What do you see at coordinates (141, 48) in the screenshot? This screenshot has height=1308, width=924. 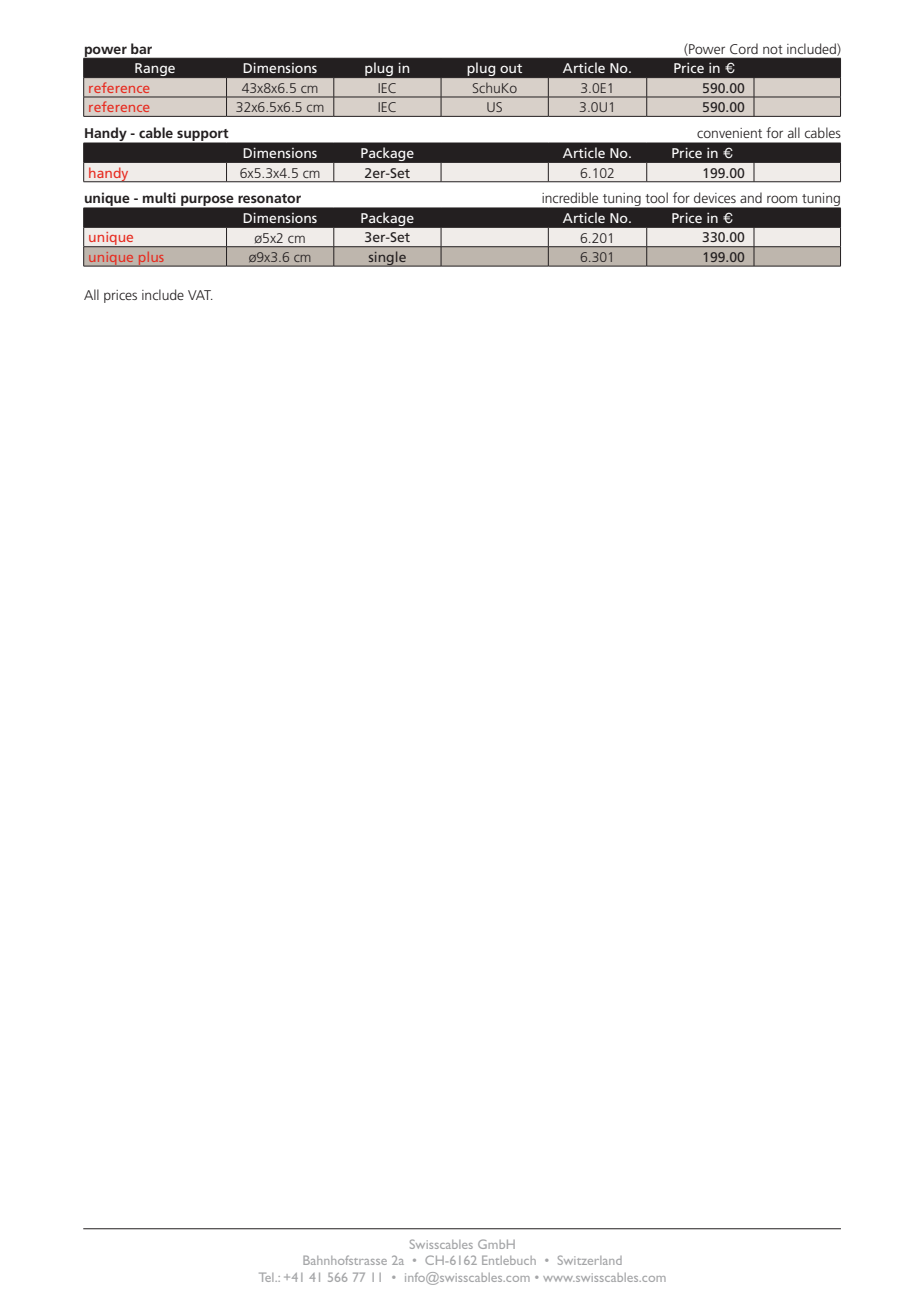 I see `bar` at bounding box center [141, 48].
